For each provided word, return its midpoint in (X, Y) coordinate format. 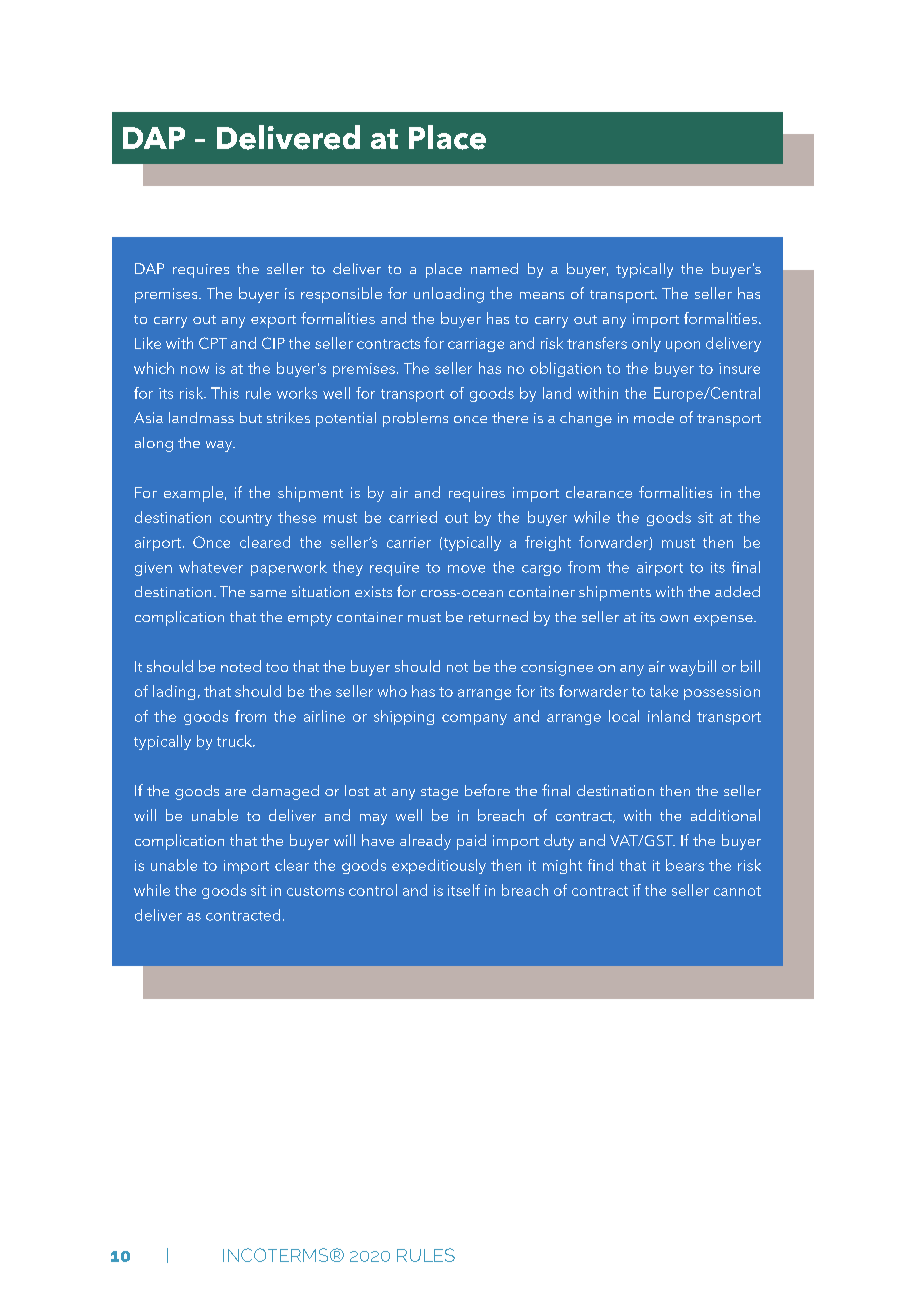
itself (464, 890)
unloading (449, 295)
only (646, 344)
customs (315, 891)
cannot (737, 891)
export (273, 321)
